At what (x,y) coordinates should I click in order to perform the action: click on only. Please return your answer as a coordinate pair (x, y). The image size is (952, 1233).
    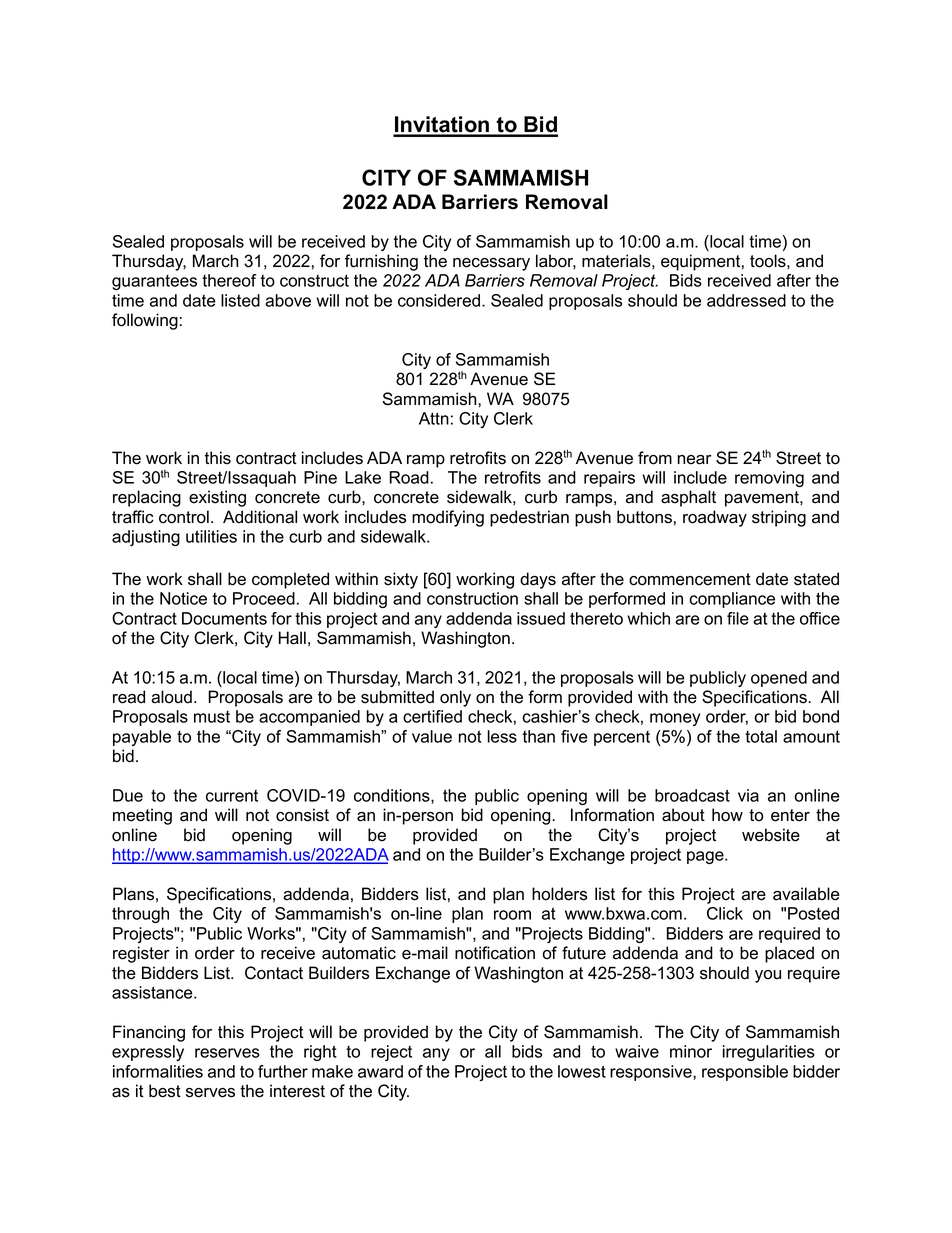
    Looking at the image, I should click on (455, 698).
